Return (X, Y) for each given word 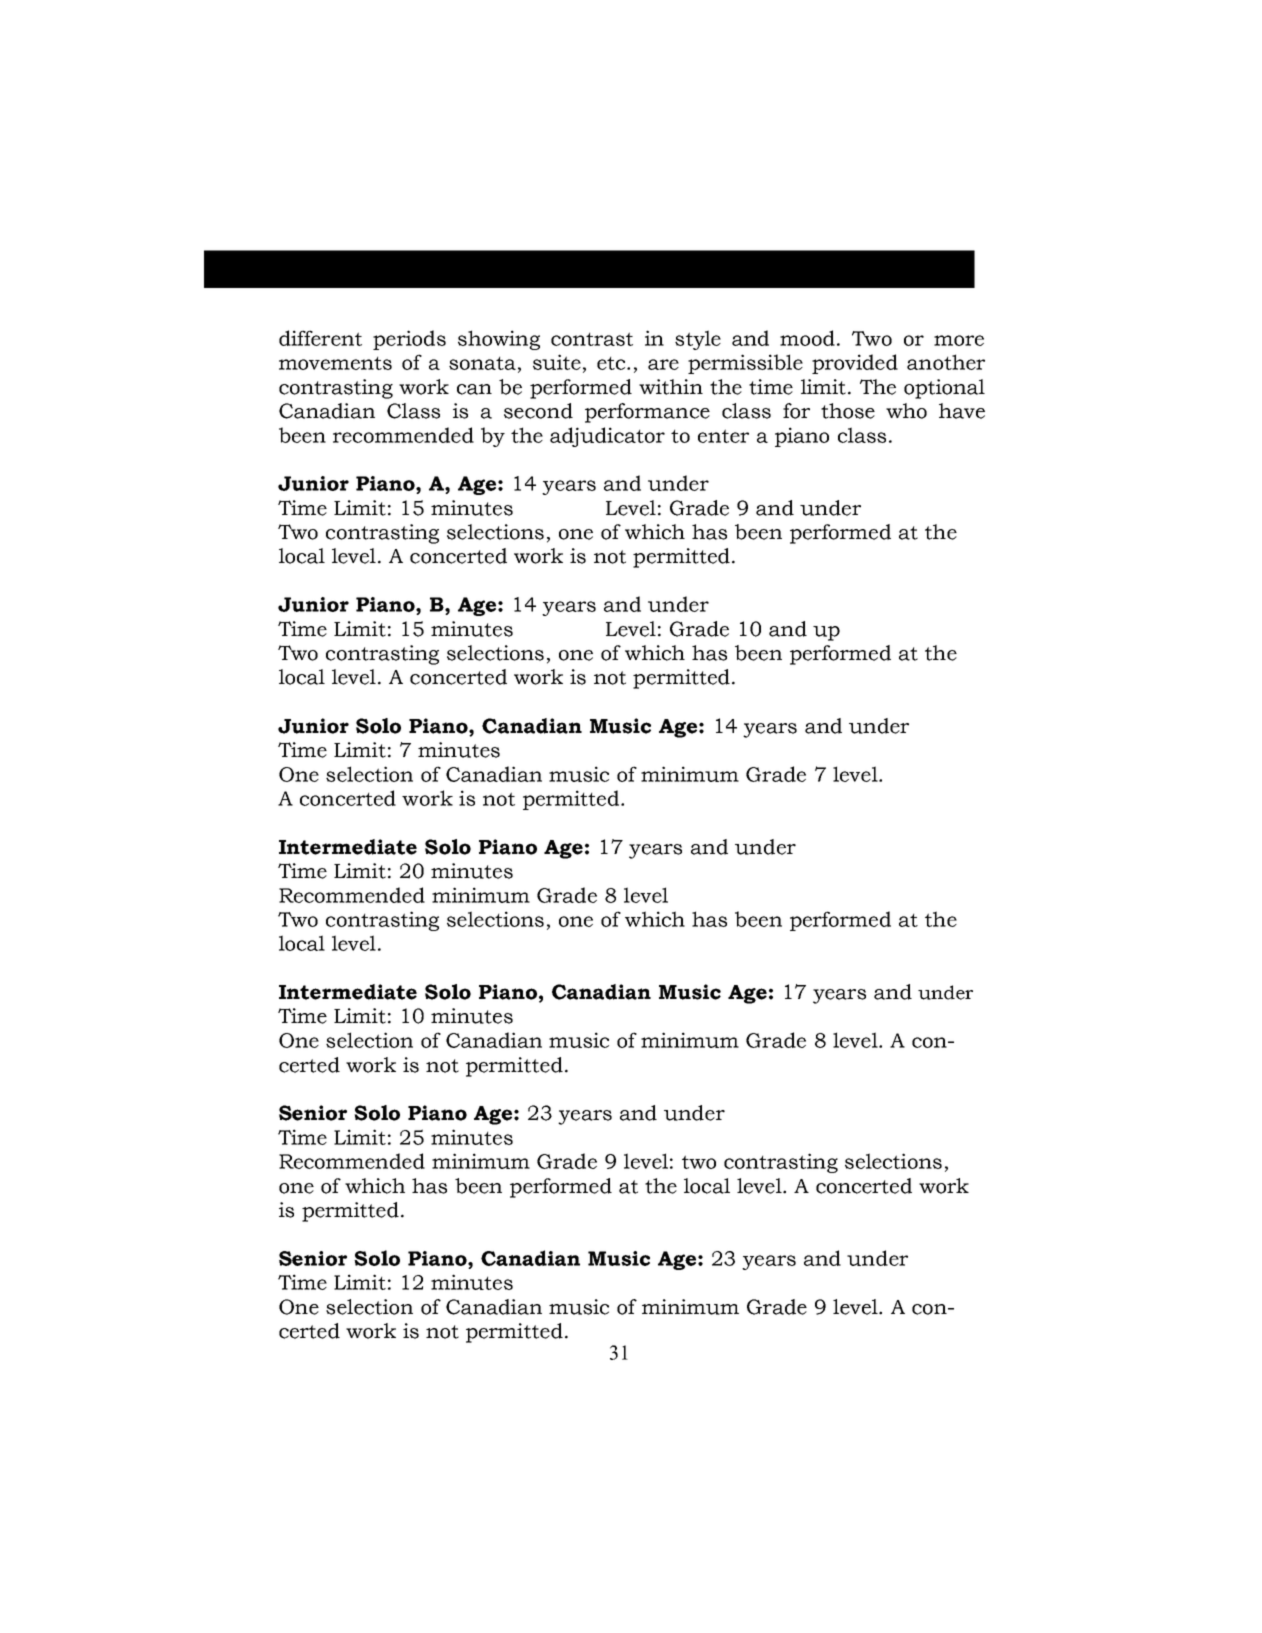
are (663, 364)
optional (944, 389)
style (698, 340)
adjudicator (607, 437)
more (959, 340)
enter (723, 436)
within (671, 387)
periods (409, 340)
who (906, 411)
